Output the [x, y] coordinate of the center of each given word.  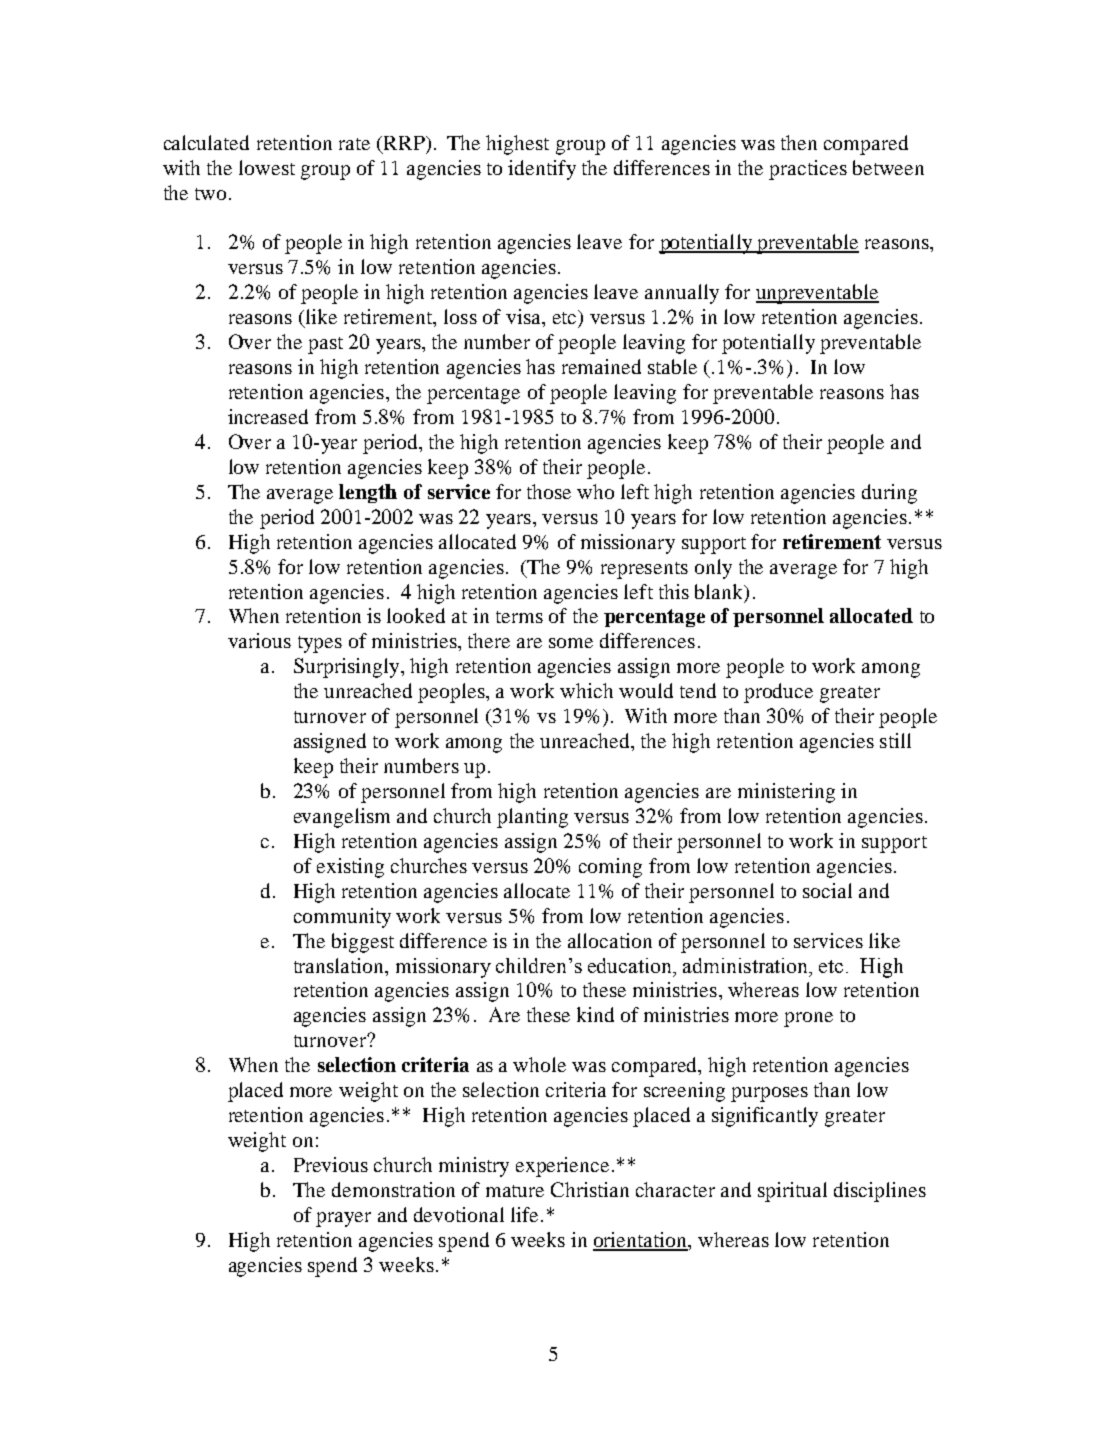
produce [778, 693]
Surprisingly [348, 668]
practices [808, 170]
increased [268, 416]
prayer [343, 1219]
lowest [267, 167]
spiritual [792, 1192]
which [586, 690]
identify [542, 170]
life [526, 1214]
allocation [610, 940]
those [549, 491]
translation [340, 965]
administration [747, 965]
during [889, 494]
